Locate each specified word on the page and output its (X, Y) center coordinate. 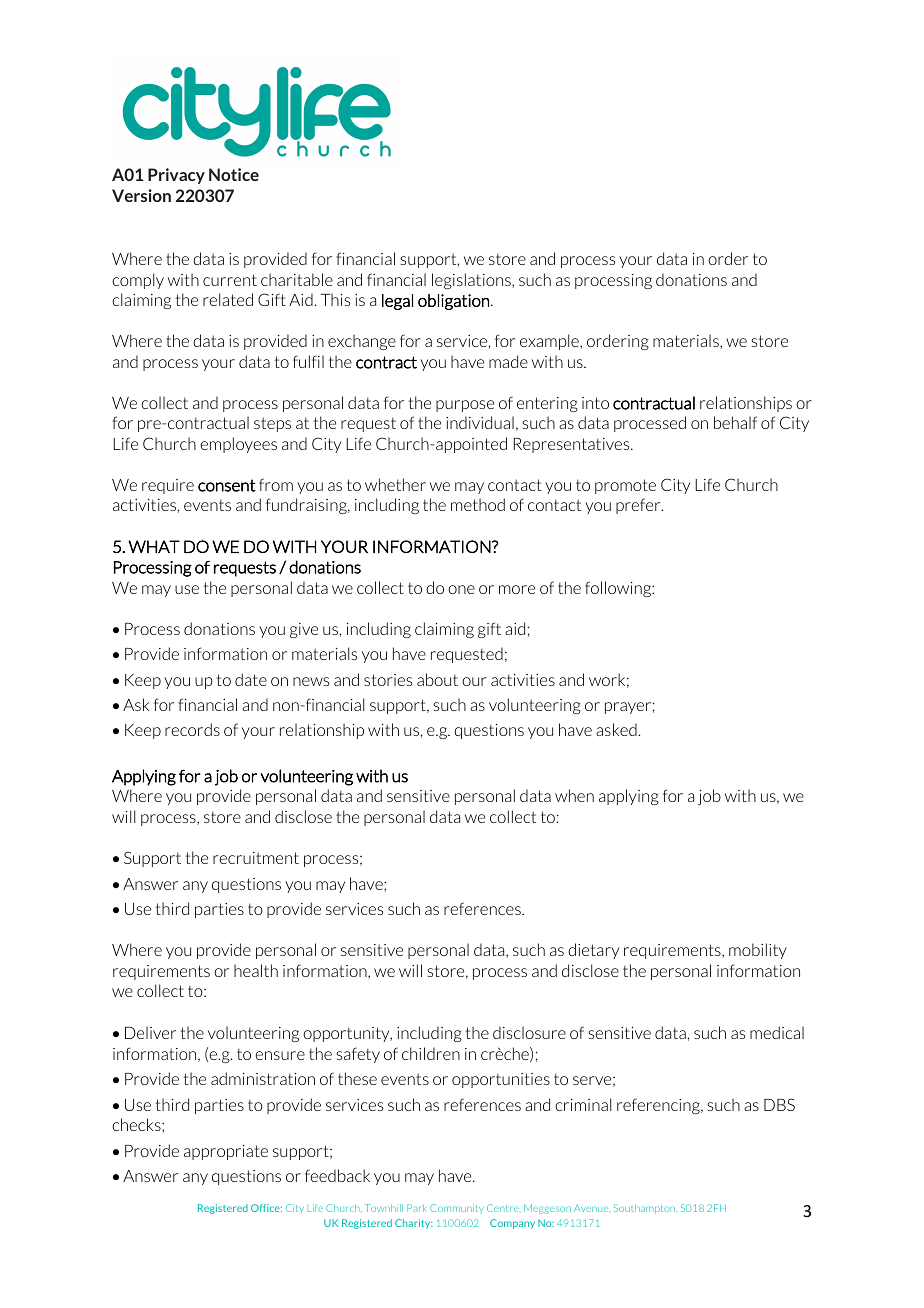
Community (457, 1209)
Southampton (645, 1209)
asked (617, 729)
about (437, 679)
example (550, 342)
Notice (234, 174)
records (192, 729)
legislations (472, 281)
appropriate (226, 1152)
